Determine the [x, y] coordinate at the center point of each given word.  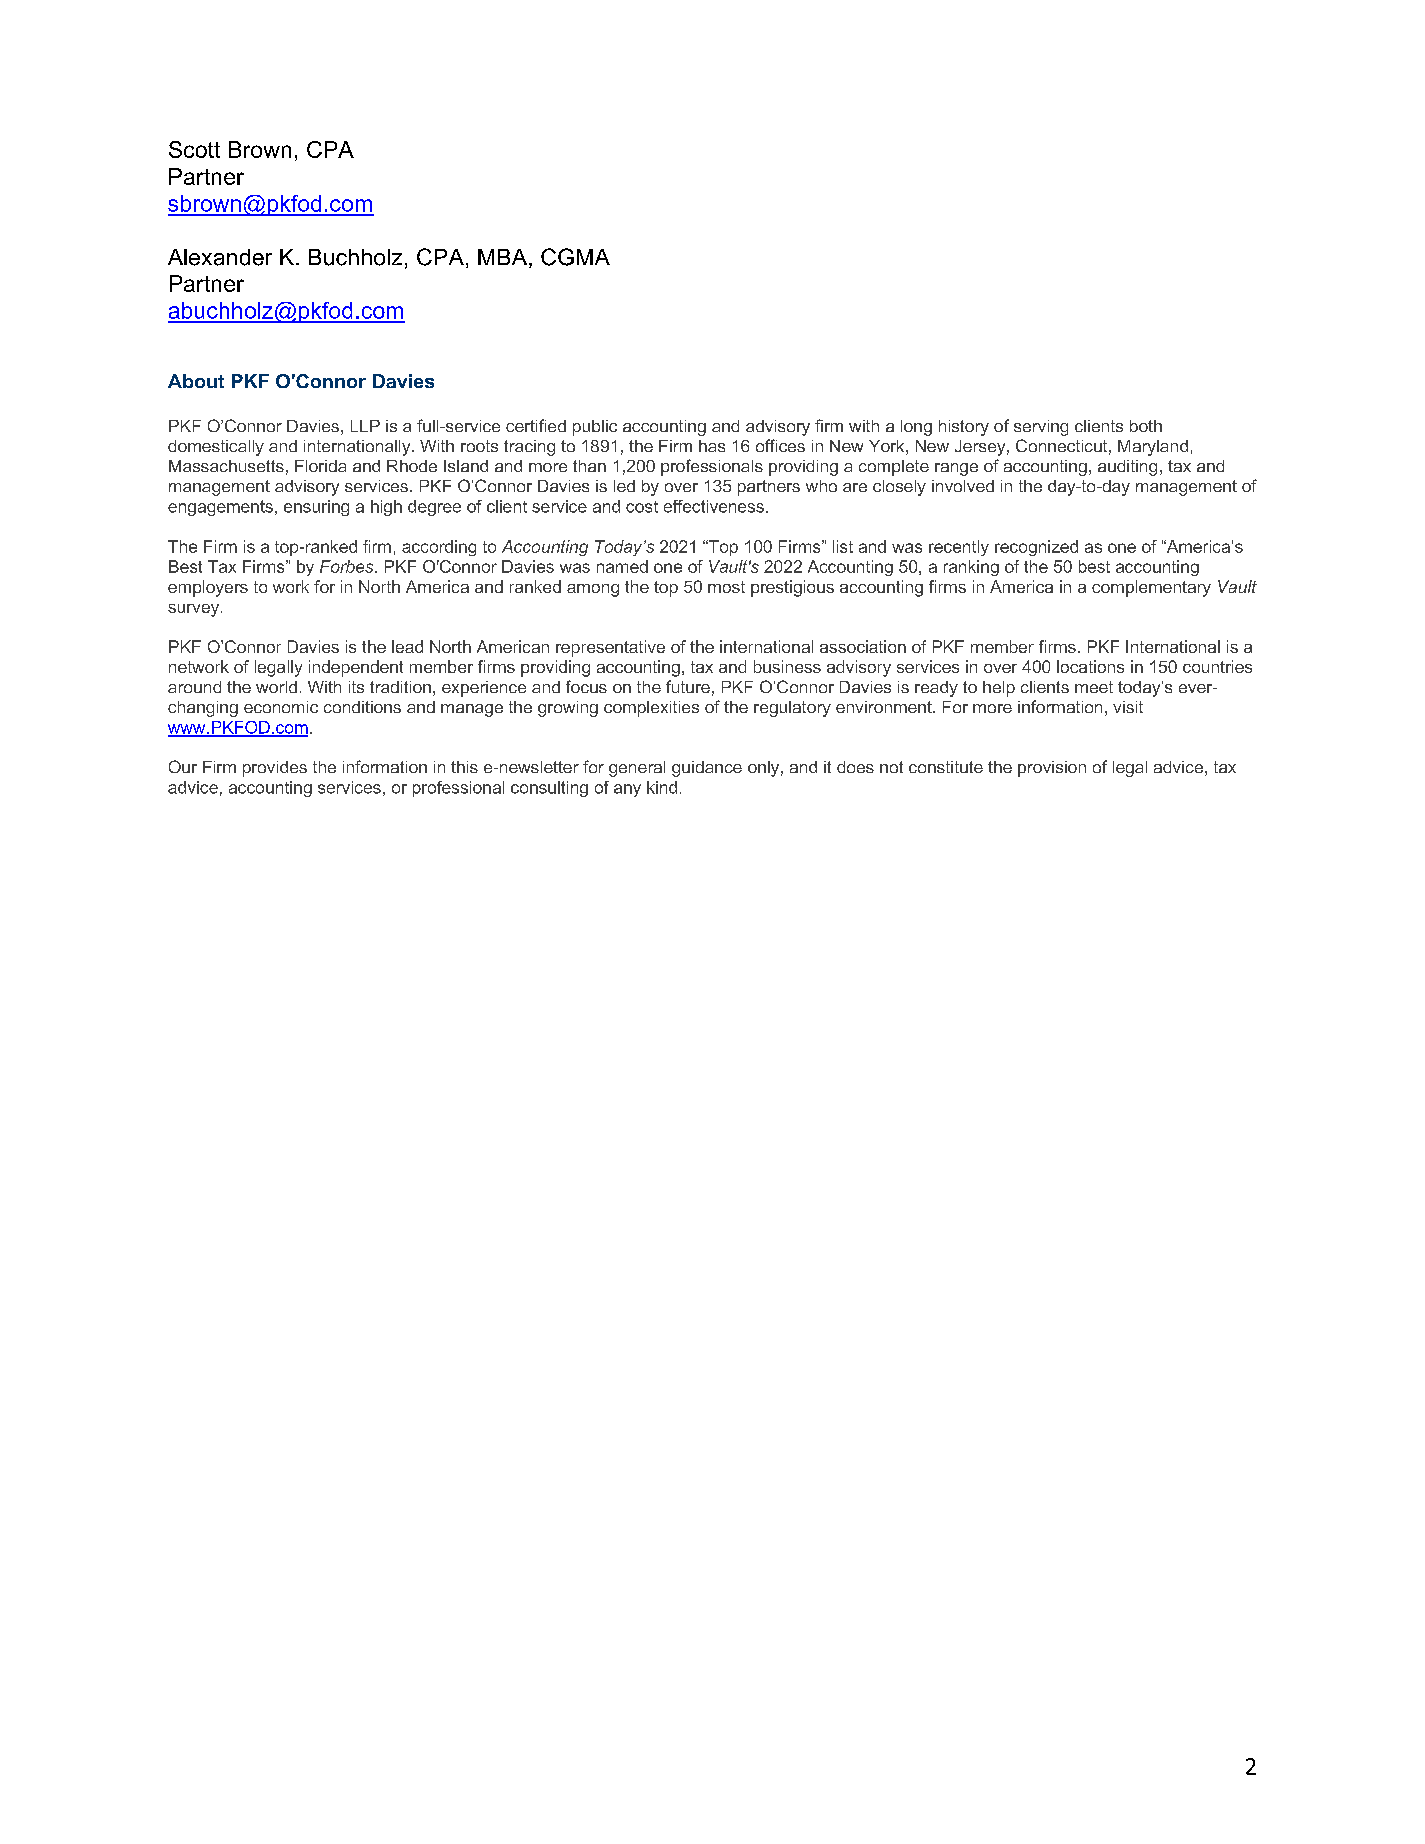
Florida [320, 466]
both [1146, 426]
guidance [707, 769]
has [712, 446]
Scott [194, 149]
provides [275, 769]
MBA [504, 258]
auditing [1127, 468]
